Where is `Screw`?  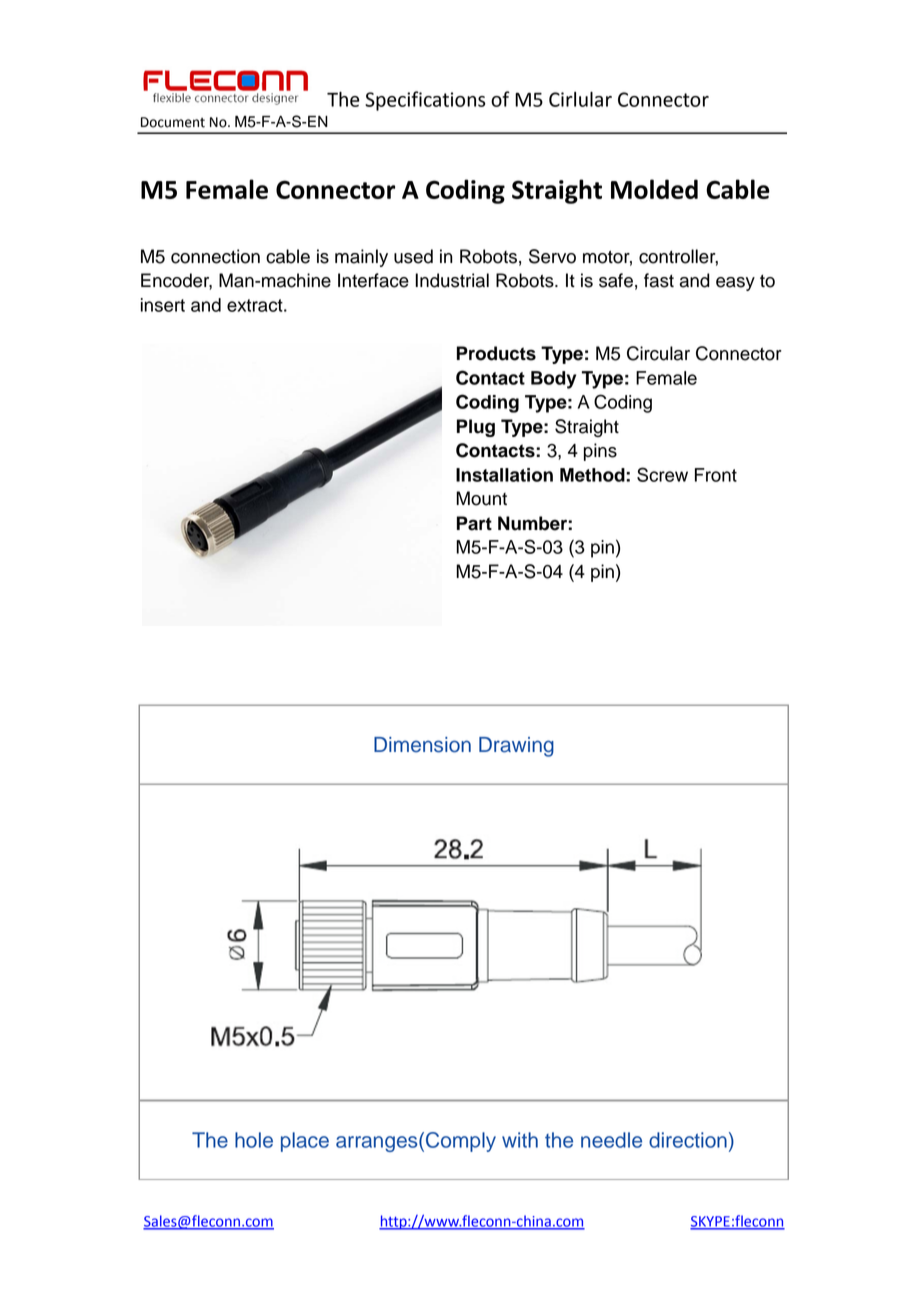
Screw is located at coordinates (662, 474).
